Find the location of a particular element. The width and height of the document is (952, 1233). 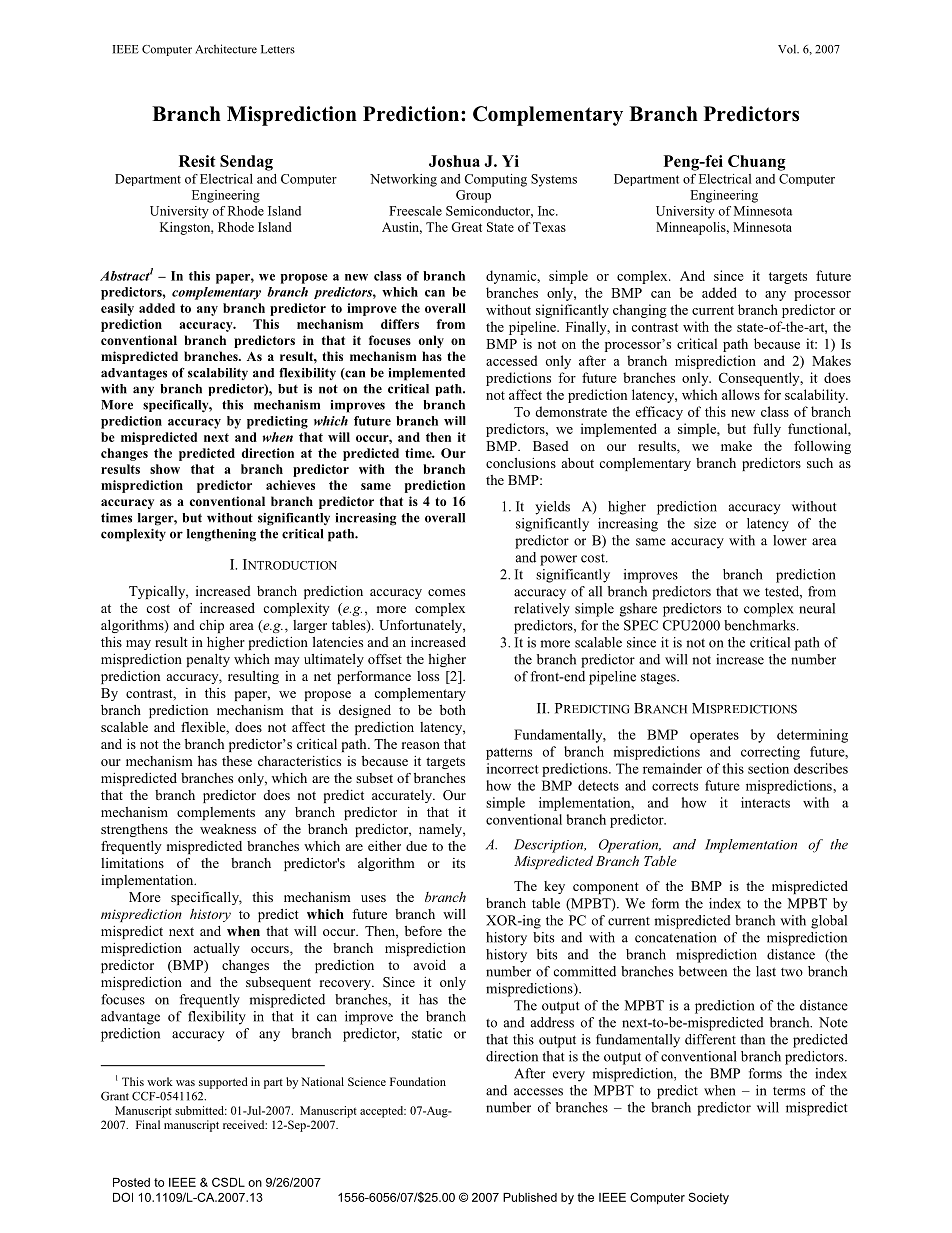

Posted is located at coordinates (131, 1182).
